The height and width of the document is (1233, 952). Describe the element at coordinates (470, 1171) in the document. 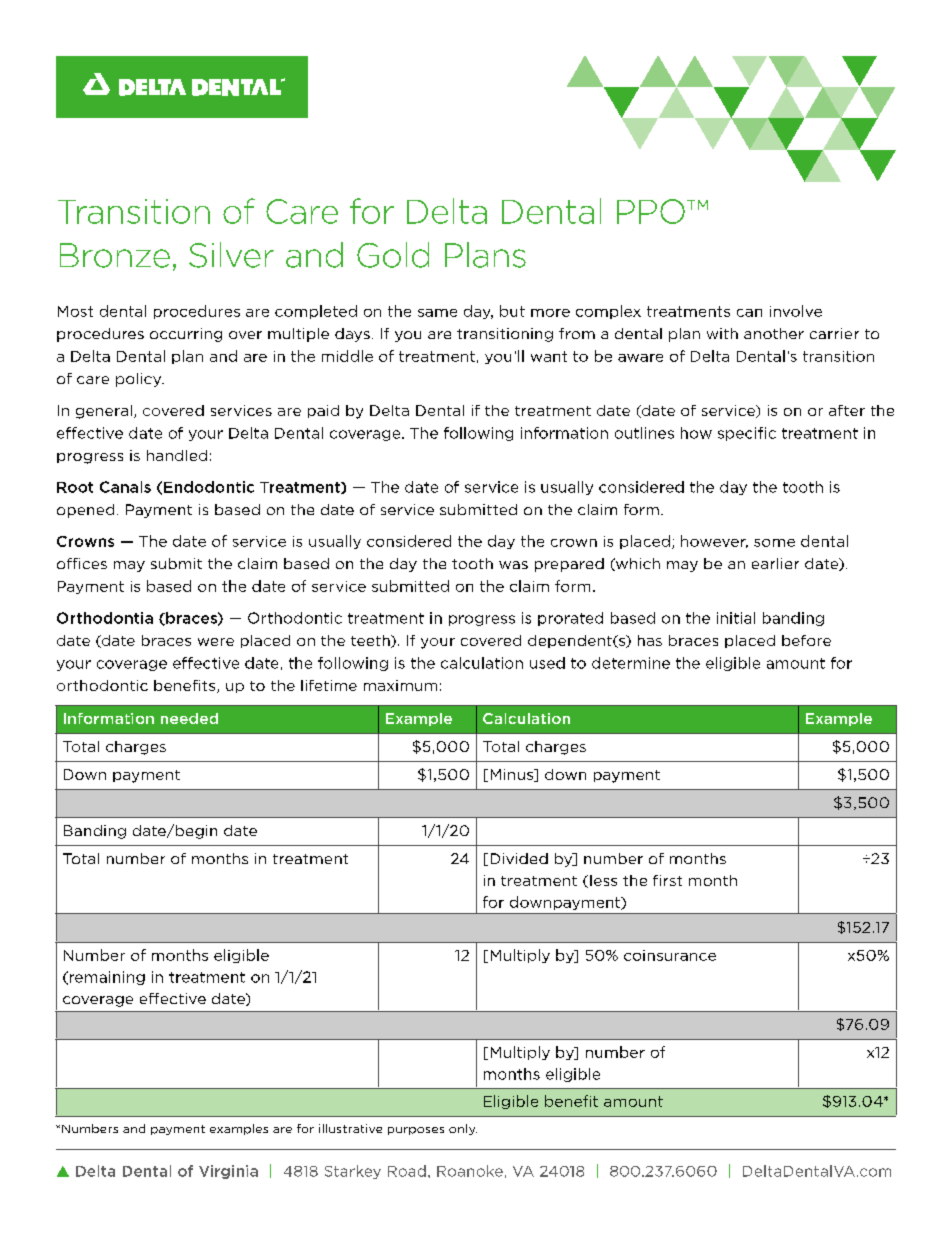

I see `Roanoke` at that location.
